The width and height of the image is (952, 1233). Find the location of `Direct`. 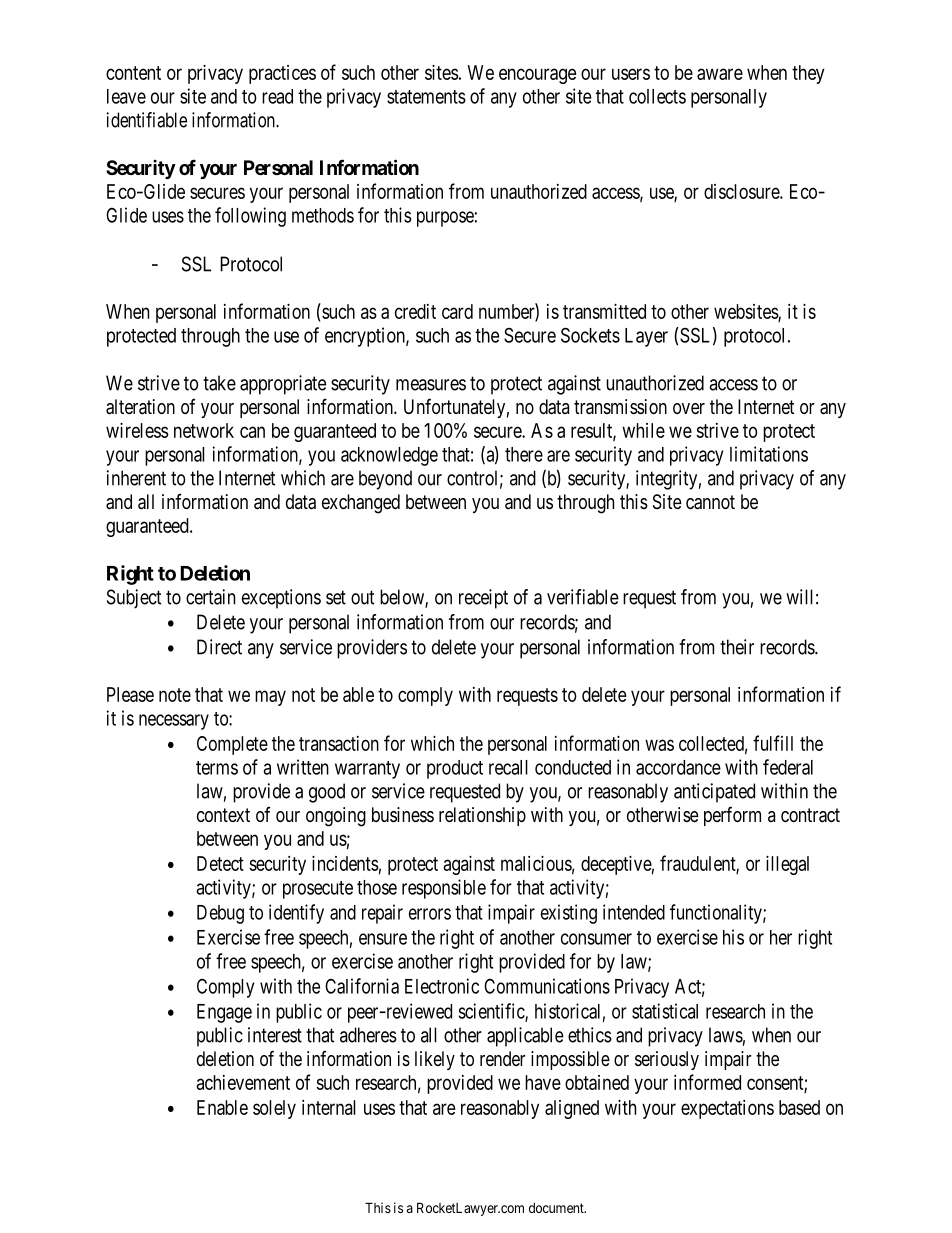

Direct is located at coordinates (219, 647).
